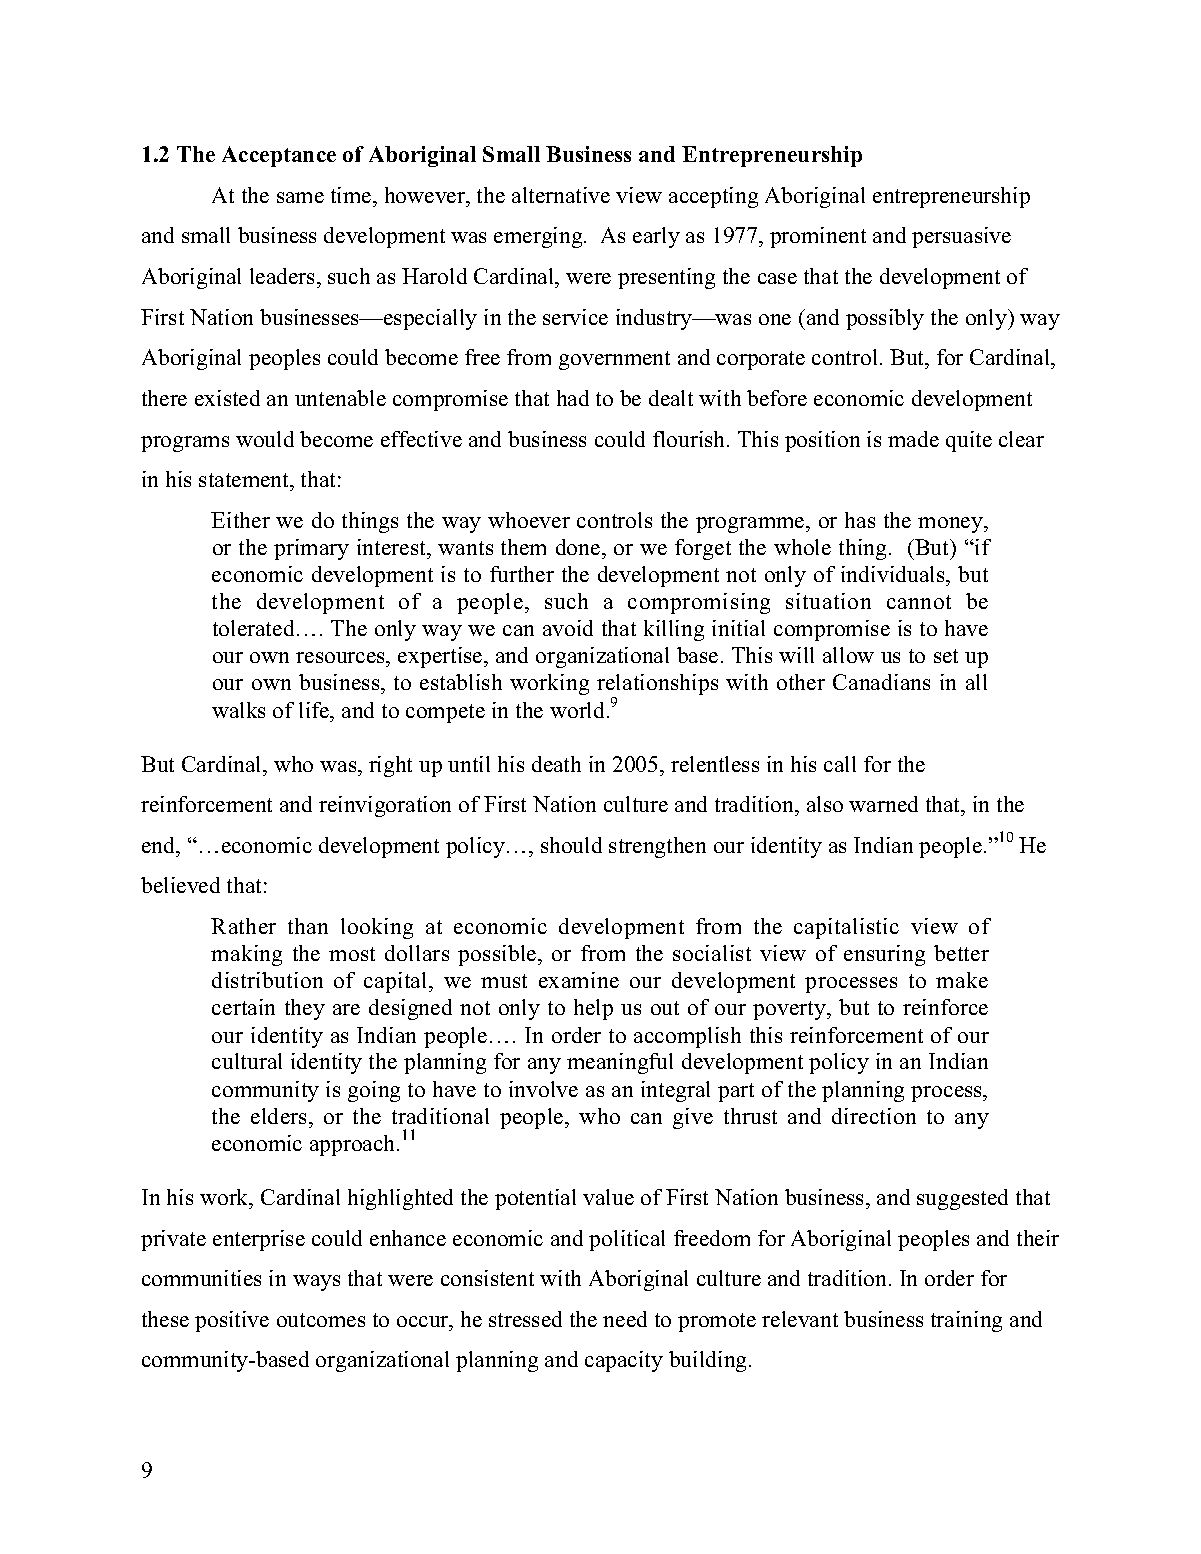 The image size is (1201, 1554). Describe the element at coordinates (561, 195) in the screenshot. I see `alternative` at that location.
